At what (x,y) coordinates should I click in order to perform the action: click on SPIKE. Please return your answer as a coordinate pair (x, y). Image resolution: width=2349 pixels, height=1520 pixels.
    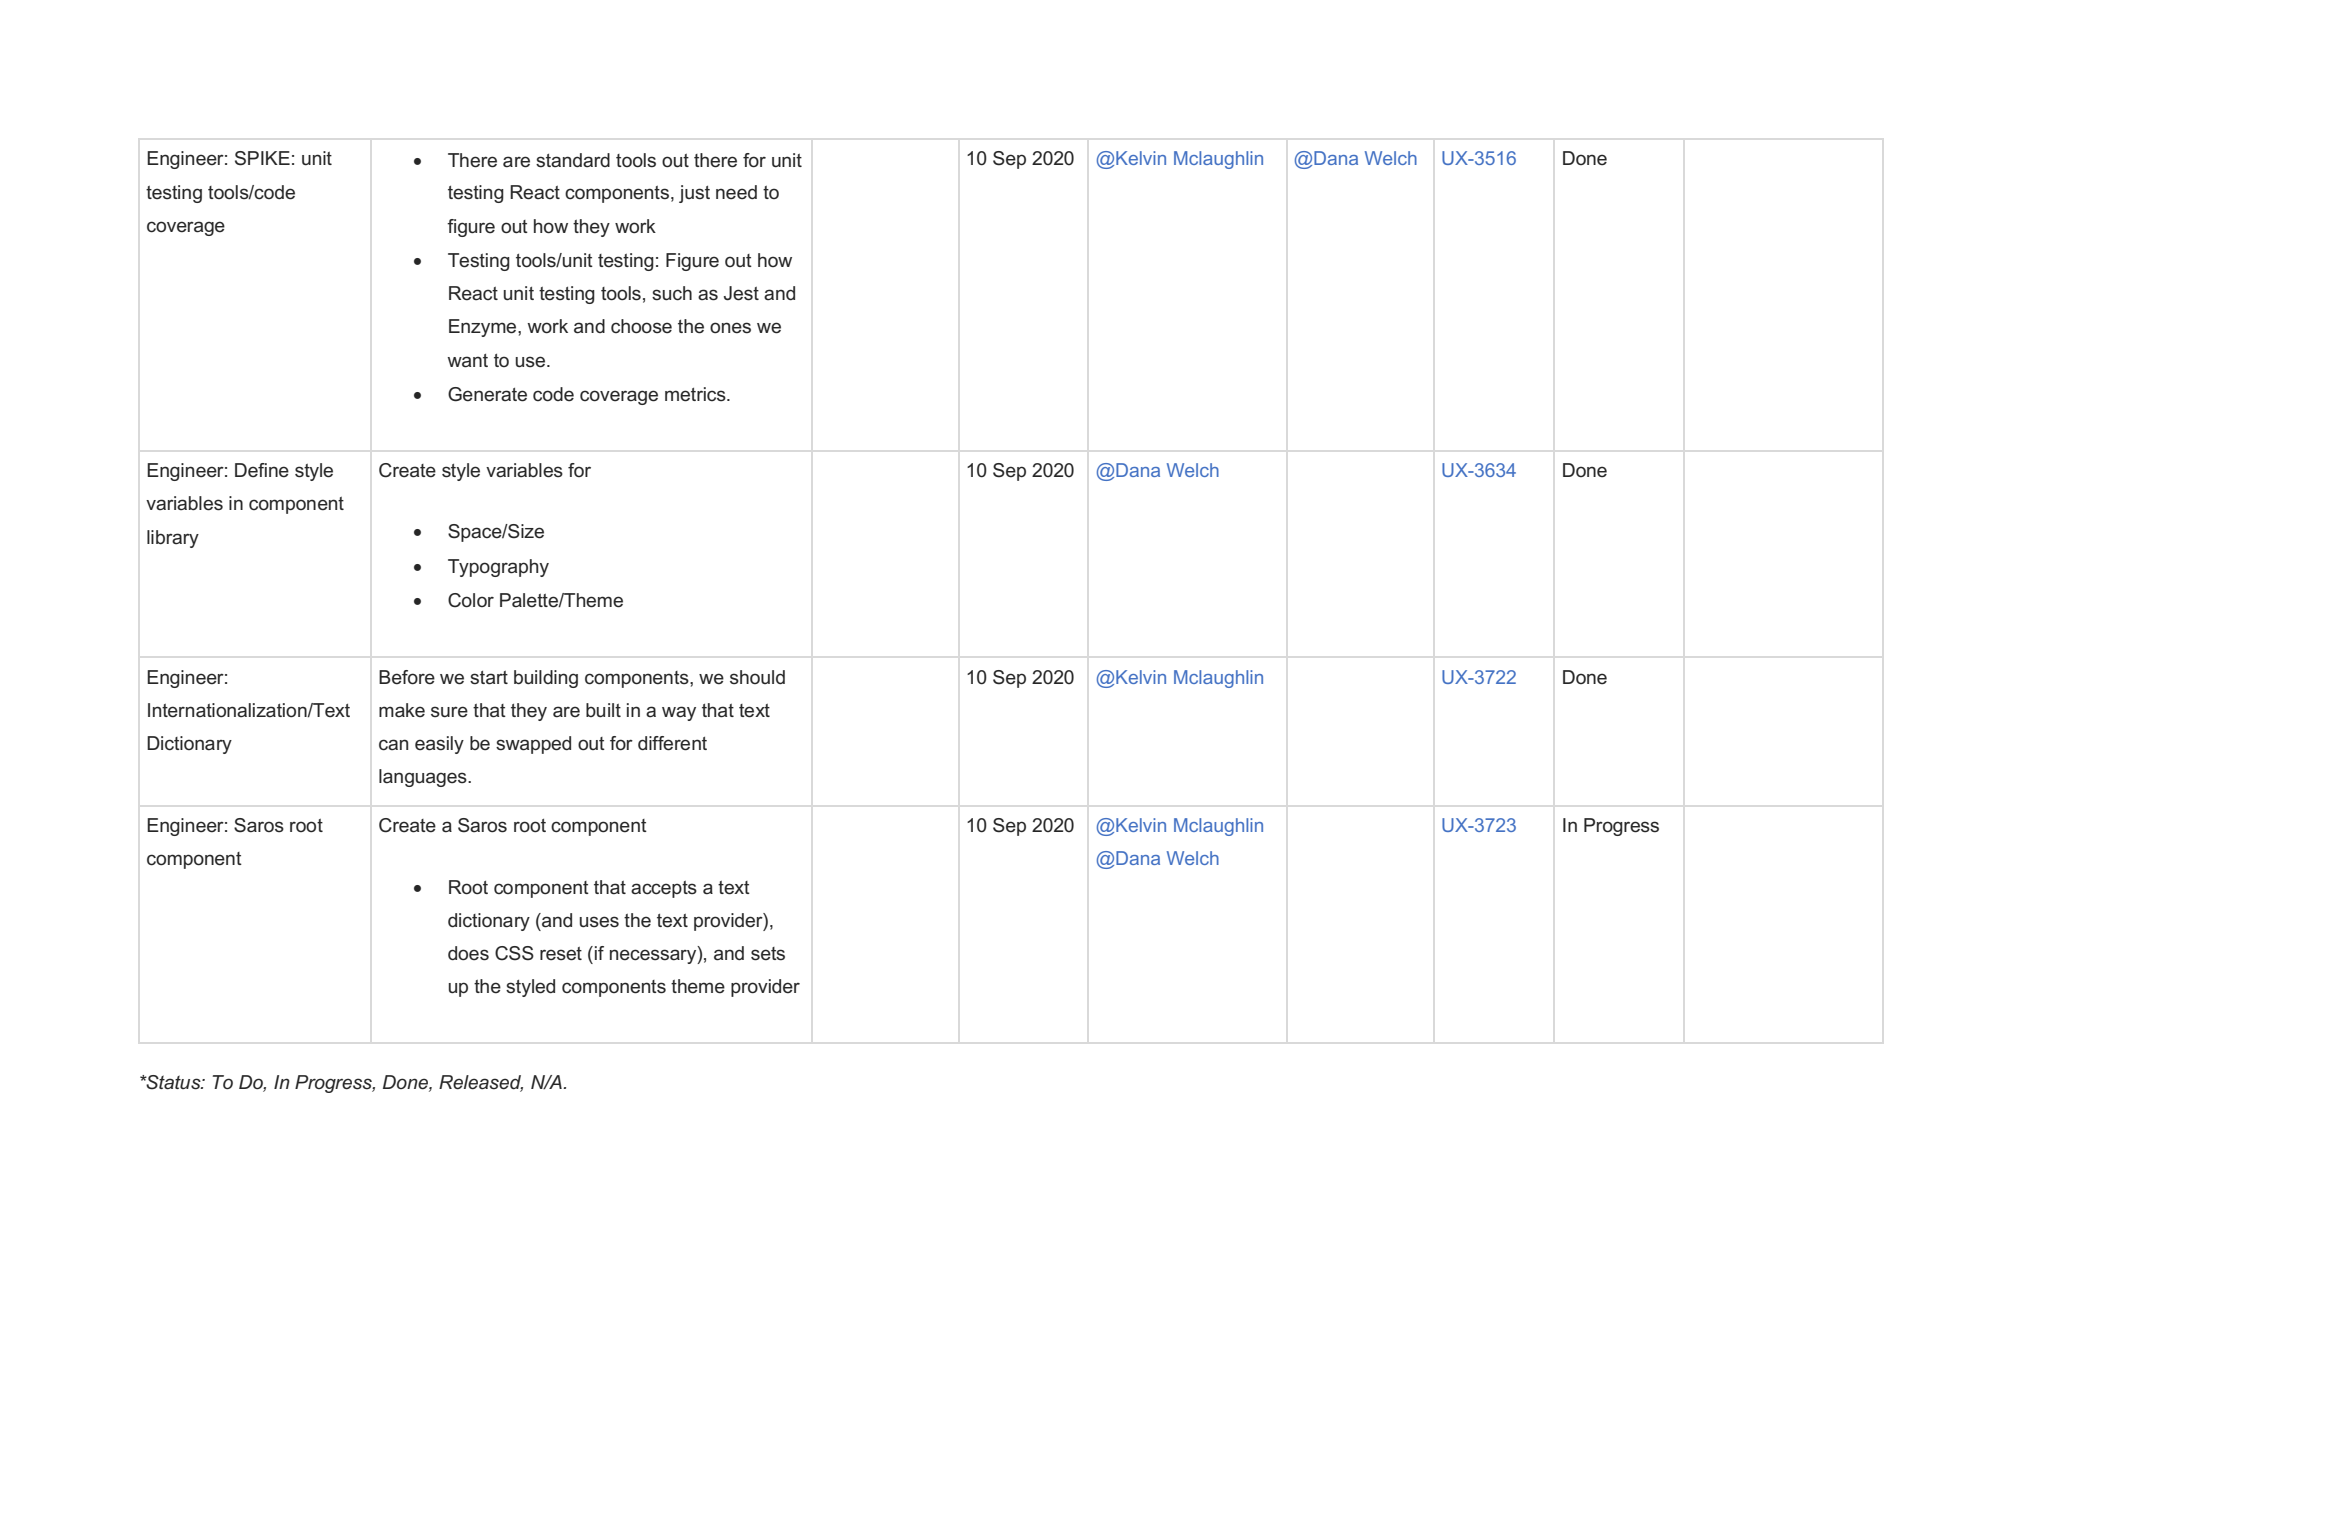
    Looking at the image, I should click on (262, 158).
